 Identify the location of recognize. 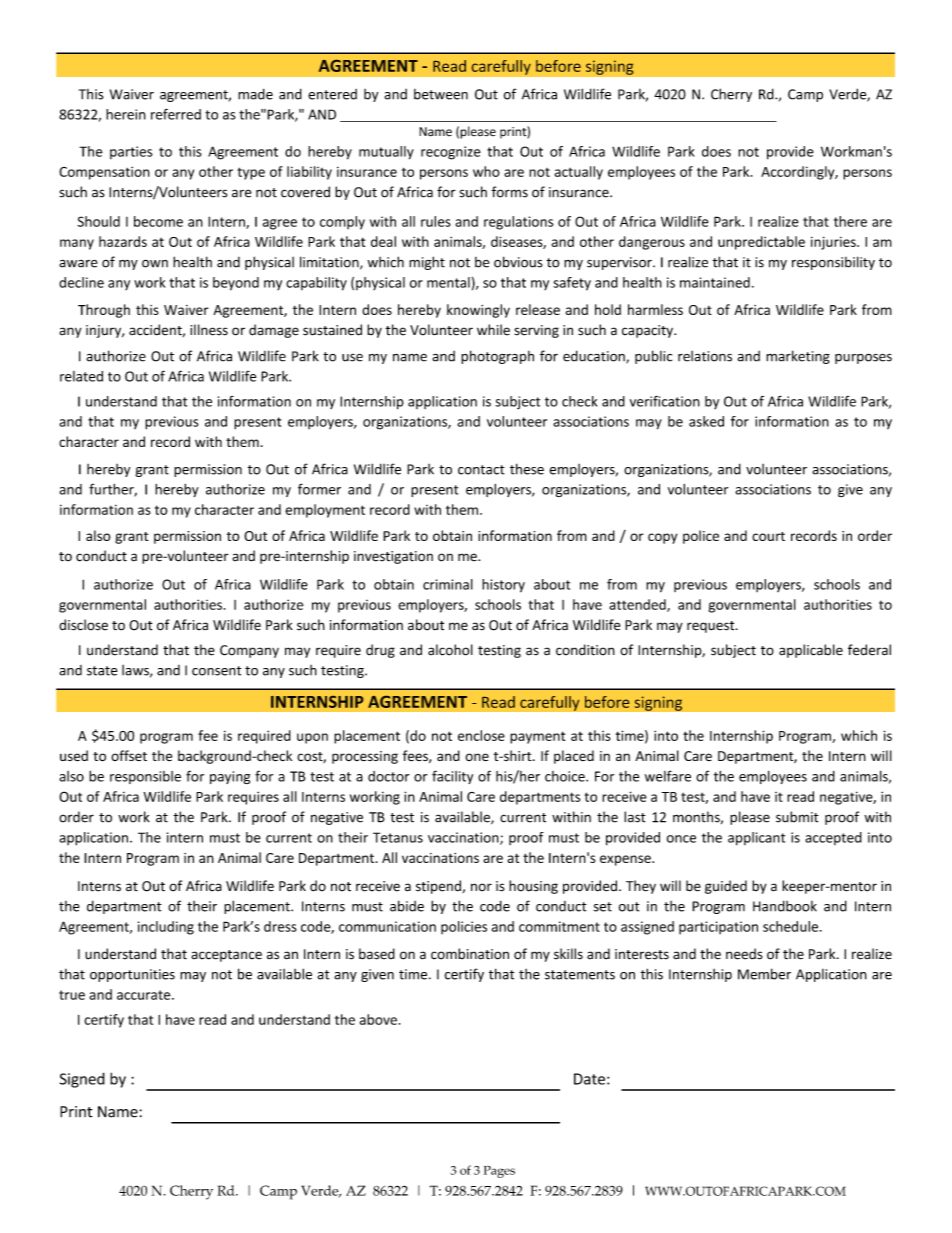
(451, 153).
